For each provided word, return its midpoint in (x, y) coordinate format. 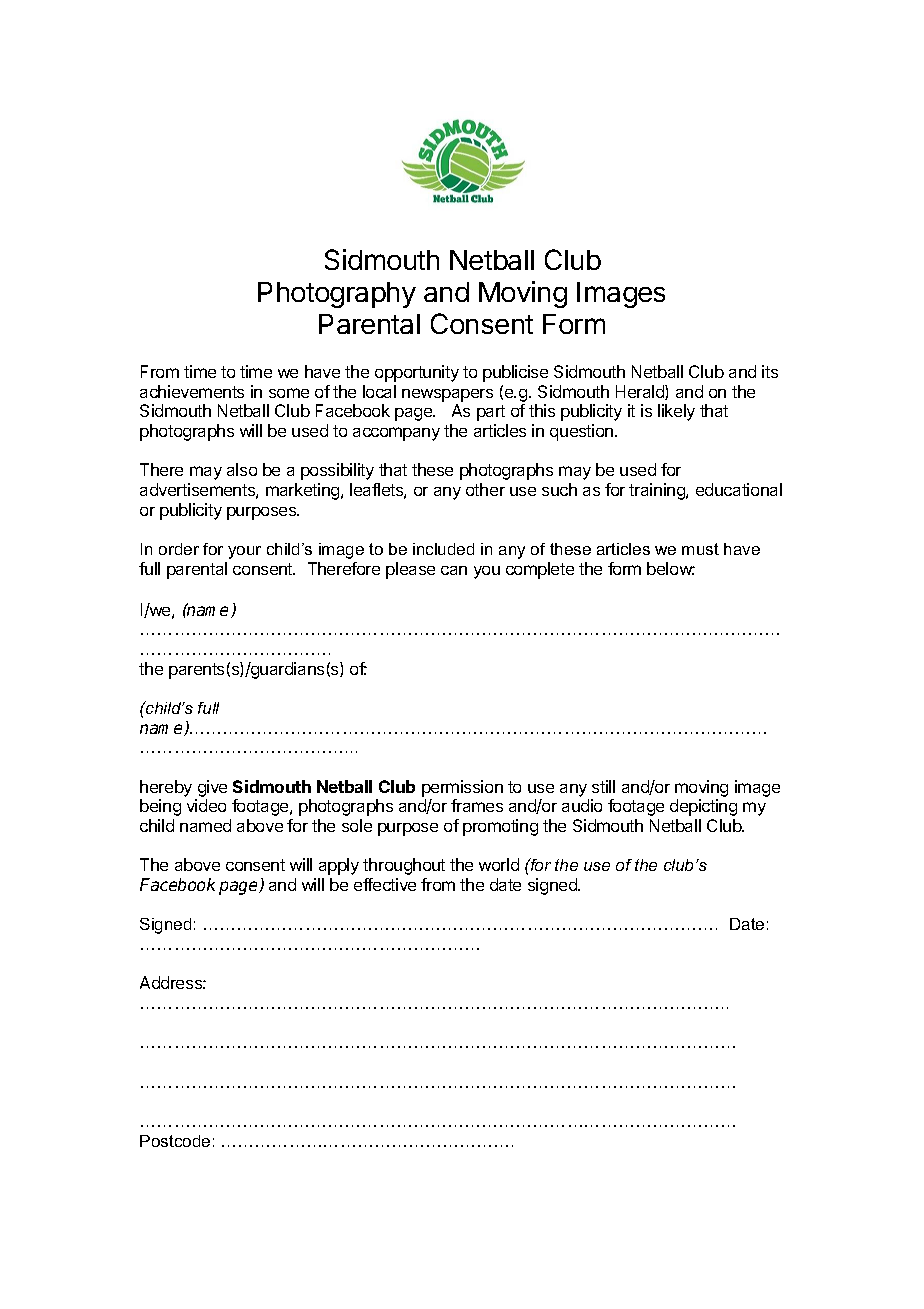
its (770, 371)
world (499, 864)
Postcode (175, 1141)
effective (385, 884)
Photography (337, 295)
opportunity (417, 373)
